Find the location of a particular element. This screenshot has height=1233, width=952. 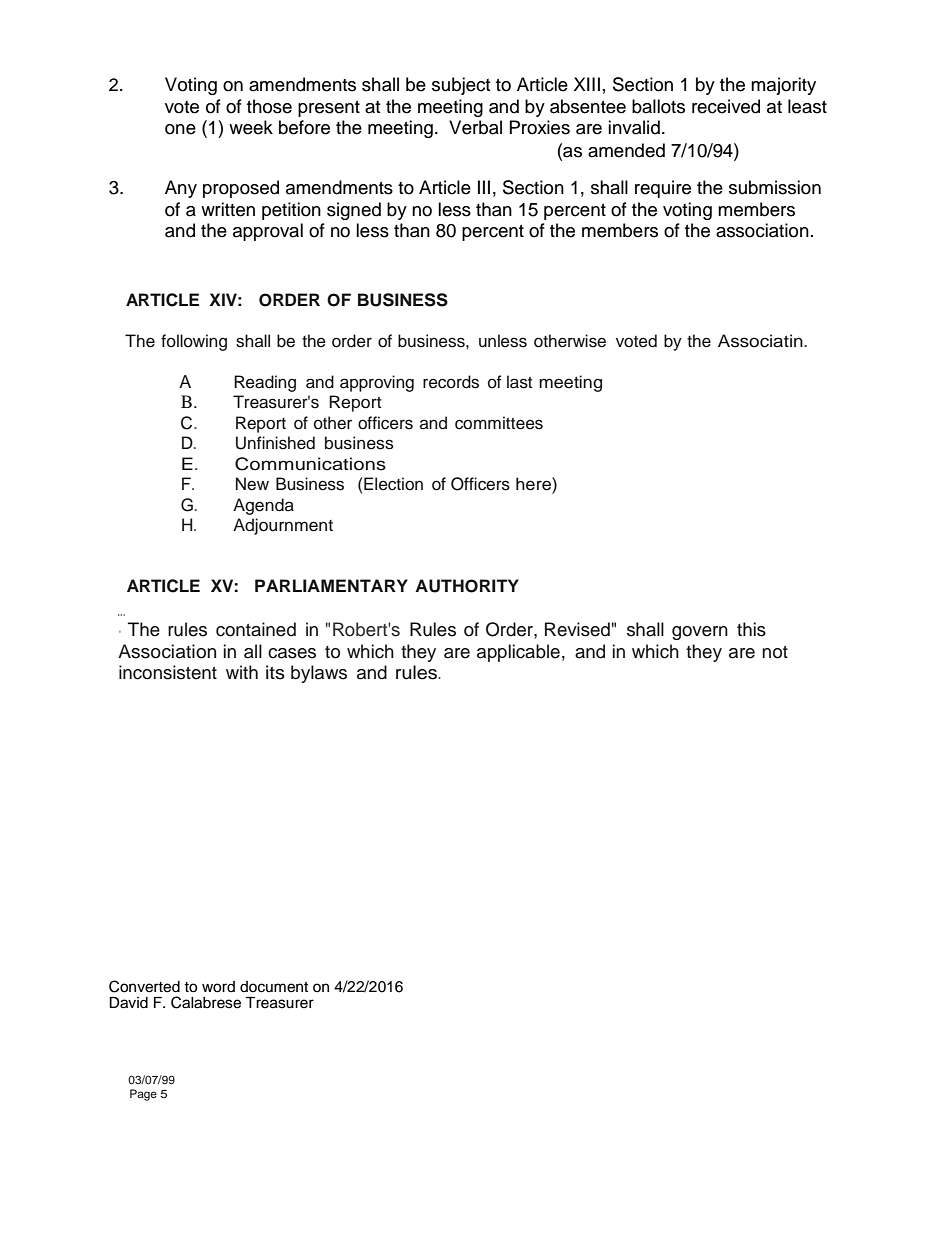

applicable is located at coordinates (518, 653).
